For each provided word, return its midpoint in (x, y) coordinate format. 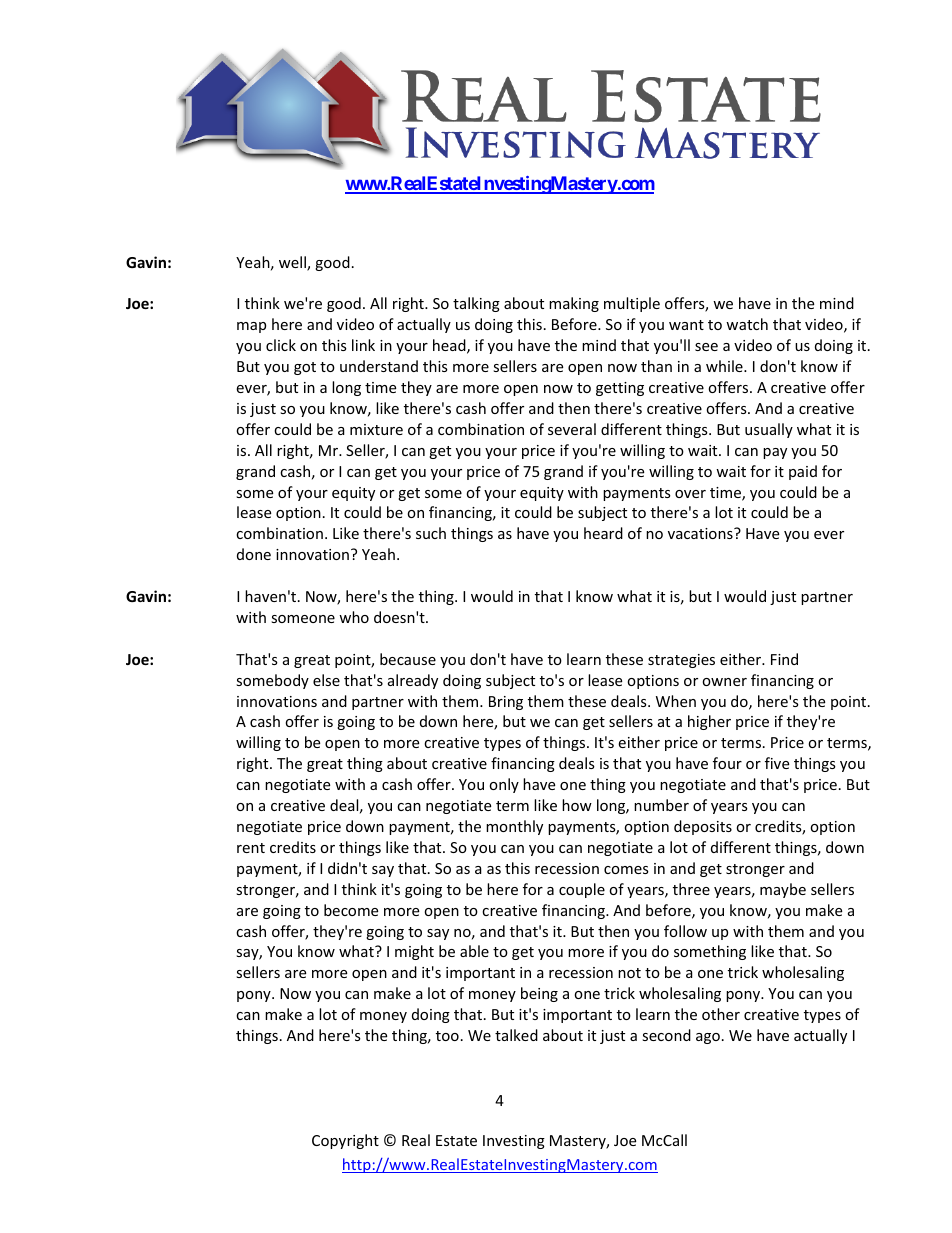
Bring (506, 703)
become (351, 910)
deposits (703, 827)
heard (603, 533)
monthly (514, 827)
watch (747, 324)
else (326, 680)
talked (516, 1035)
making (574, 304)
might (414, 952)
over (690, 494)
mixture (376, 429)
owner (724, 682)
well (293, 263)
